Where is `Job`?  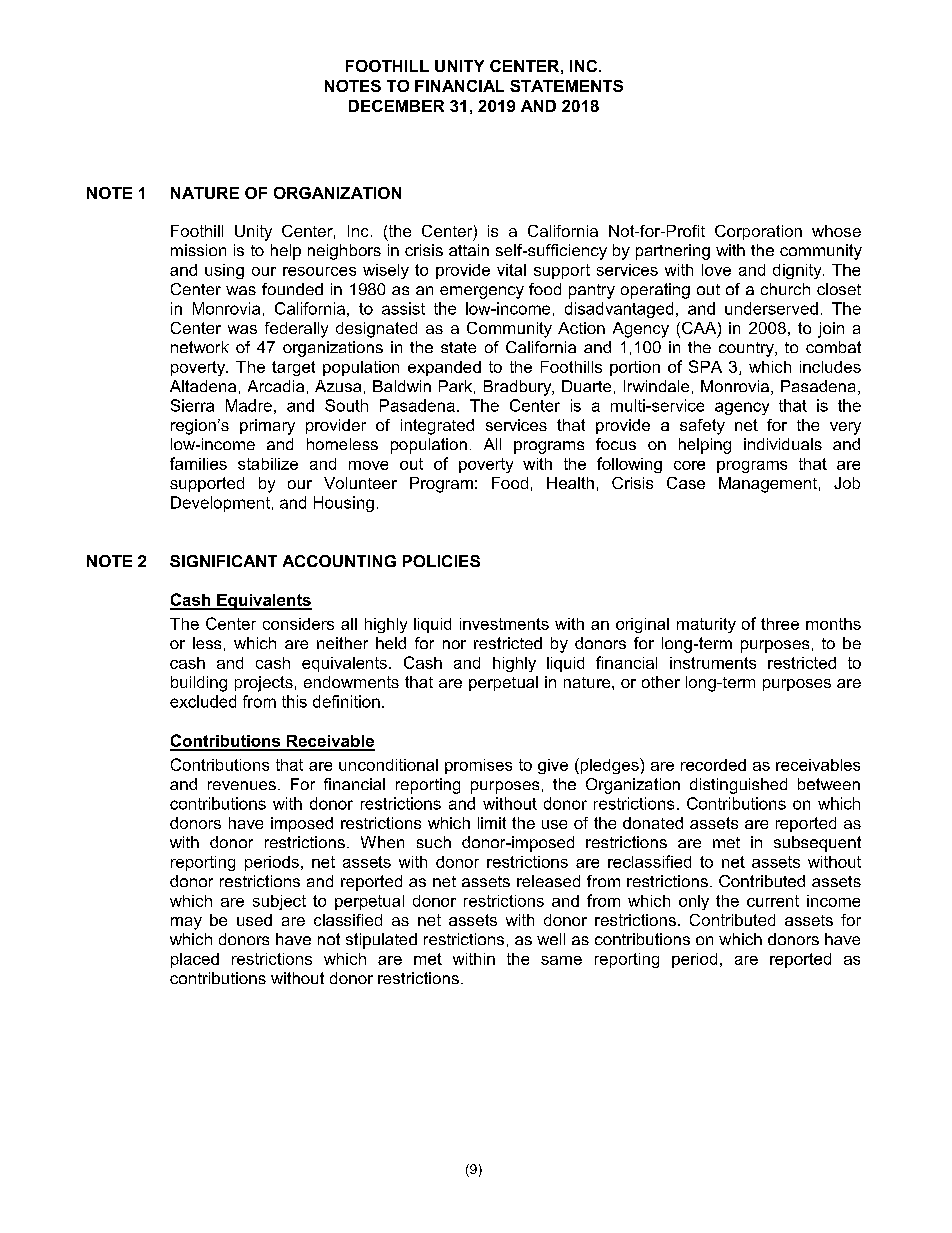
Job is located at coordinates (847, 483).
